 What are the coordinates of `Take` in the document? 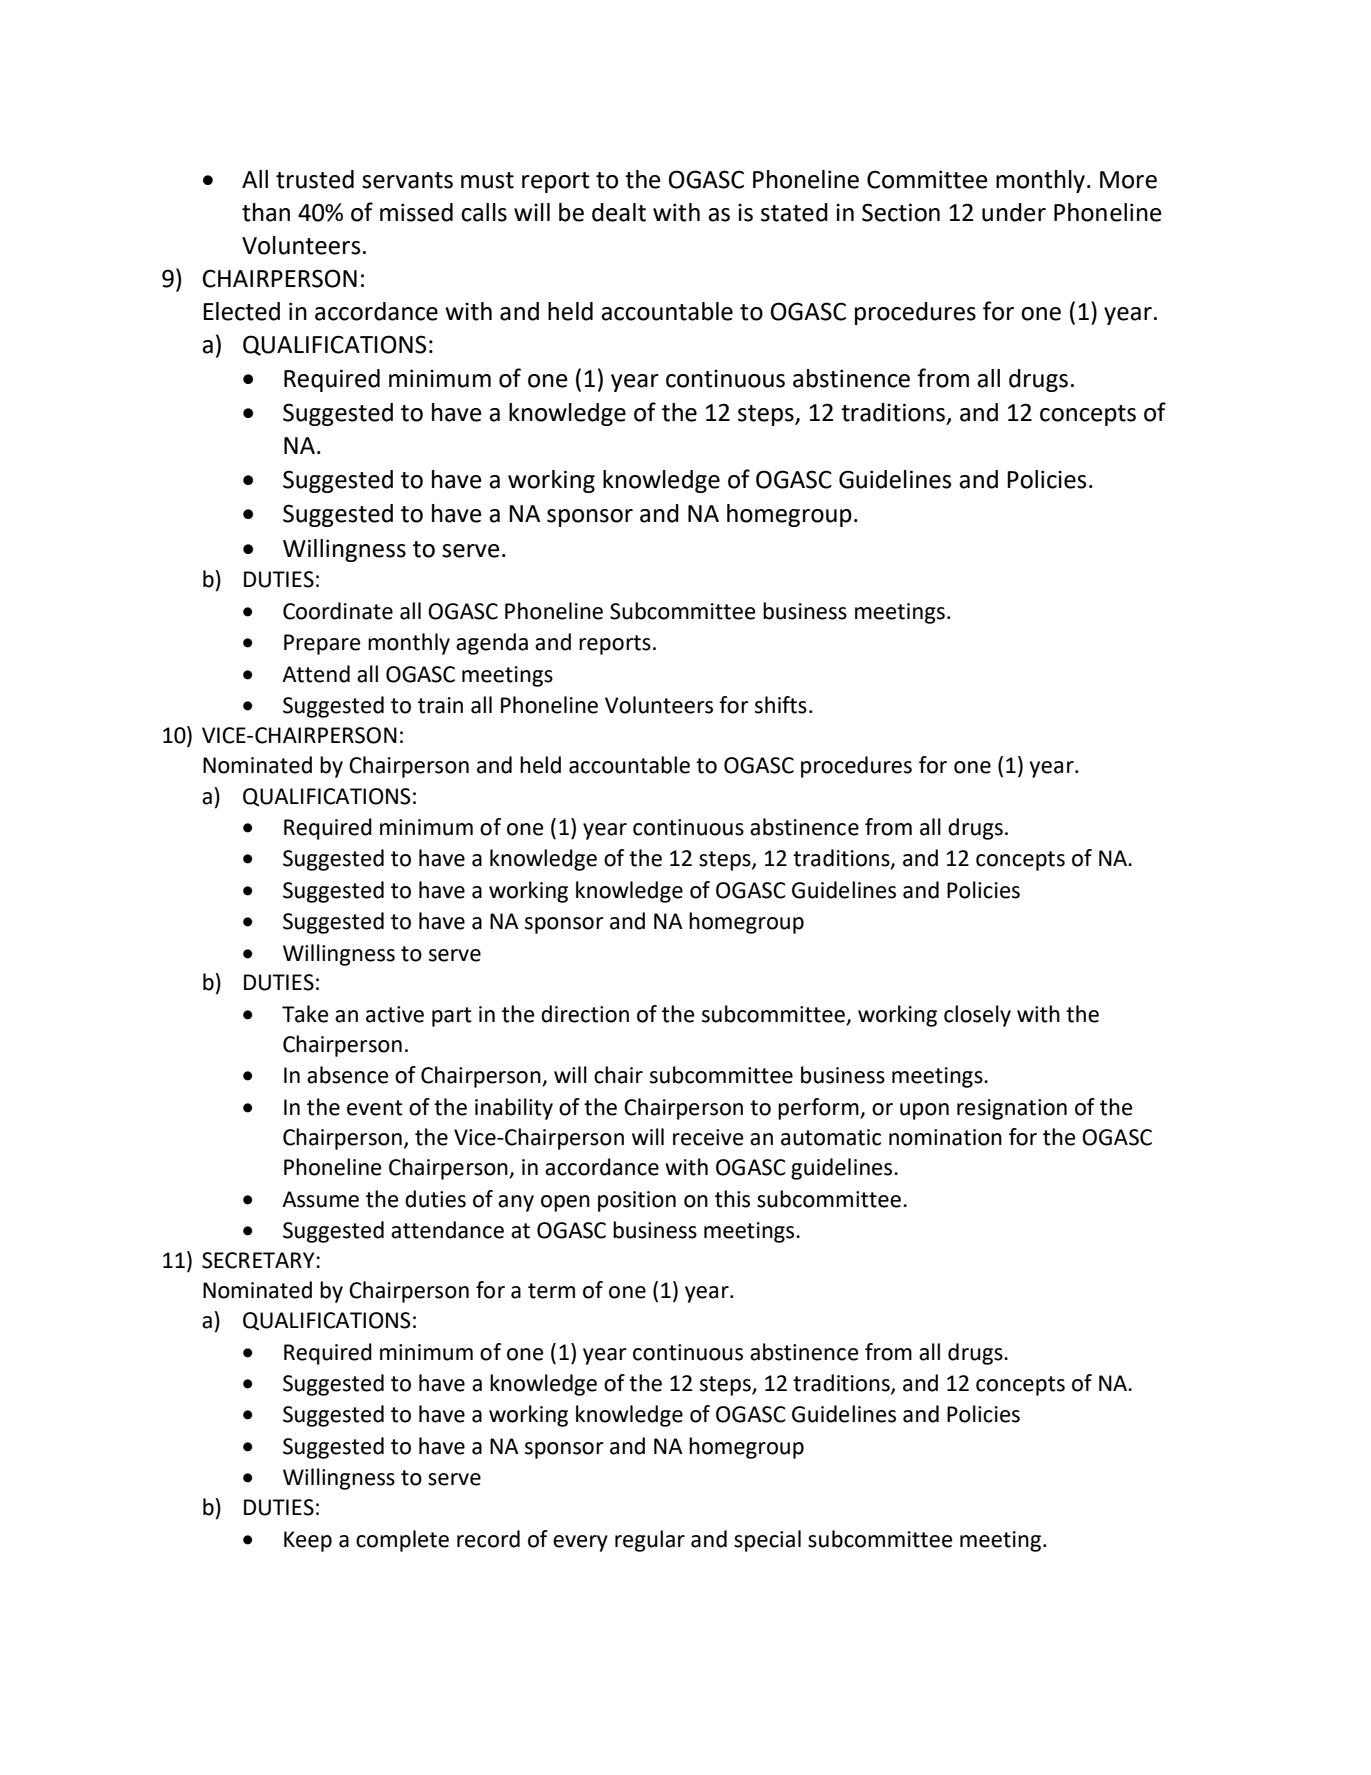 It's located at (305, 1014).
